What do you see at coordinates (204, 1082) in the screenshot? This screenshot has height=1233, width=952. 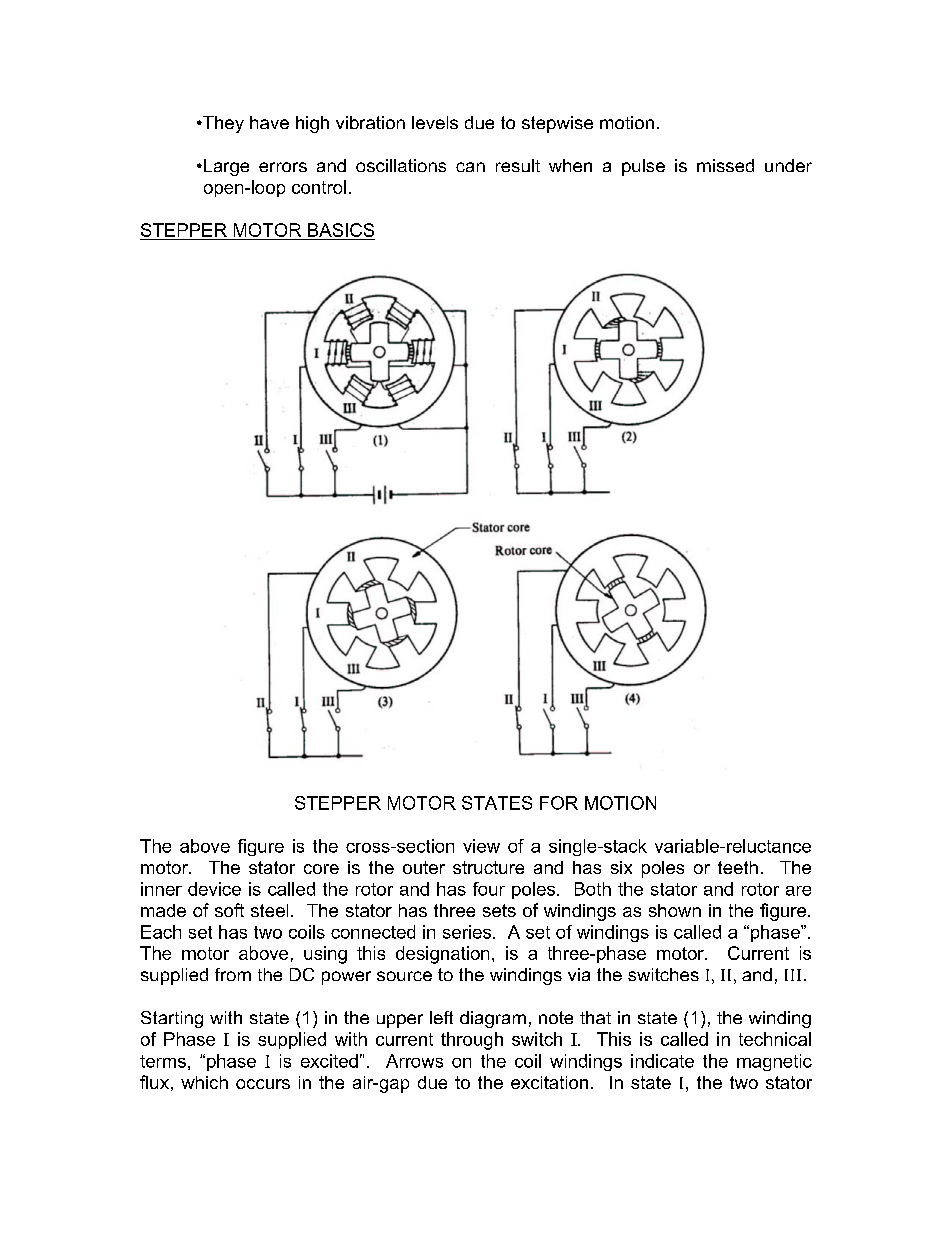 I see `which` at bounding box center [204, 1082].
